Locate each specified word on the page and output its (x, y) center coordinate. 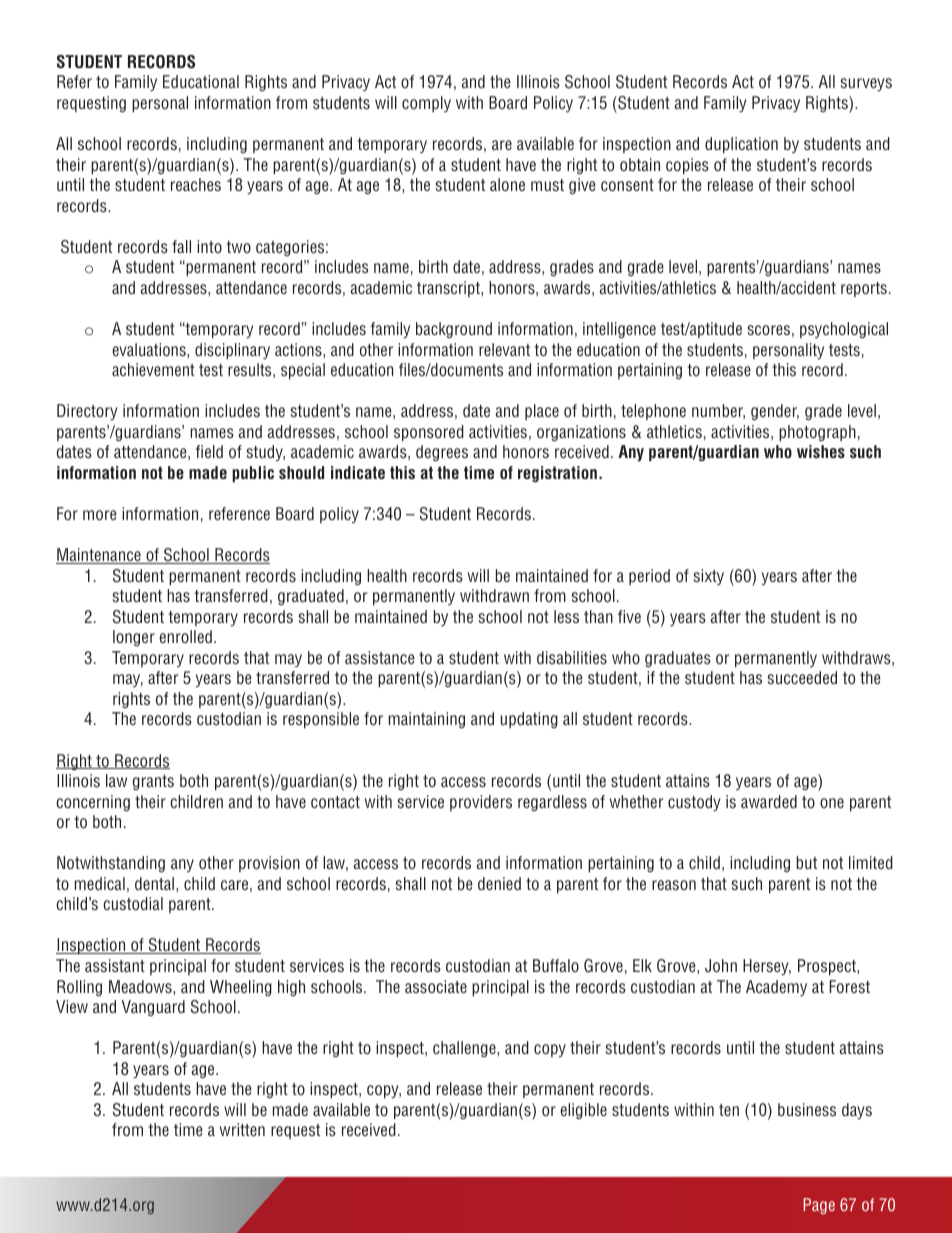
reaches (196, 184)
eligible (583, 1111)
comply (426, 104)
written (242, 1129)
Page (819, 1206)
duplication (741, 145)
